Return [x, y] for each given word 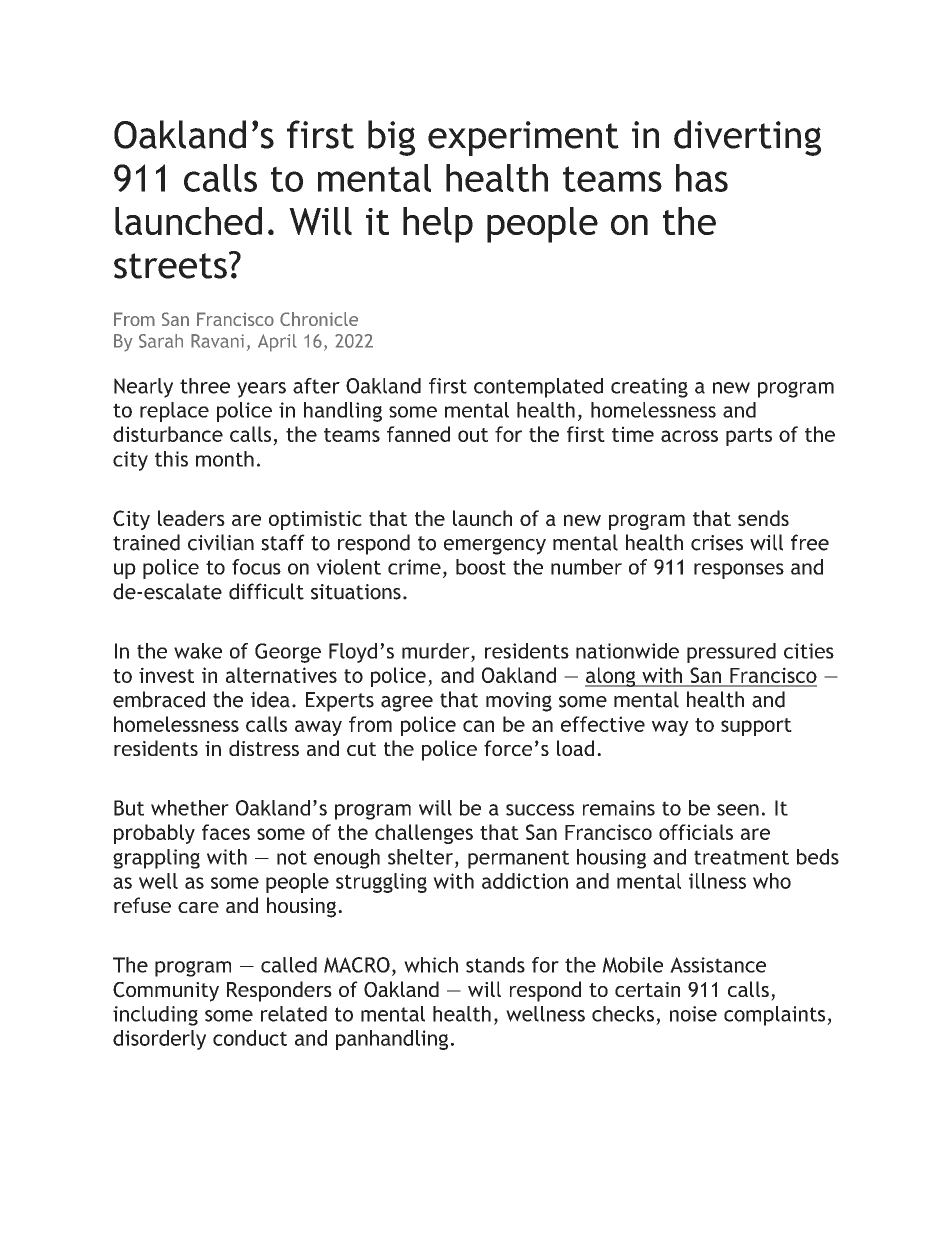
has [702, 178]
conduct [250, 1038]
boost [481, 567]
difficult [266, 591]
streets [170, 266]
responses [739, 571]
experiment [523, 138]
